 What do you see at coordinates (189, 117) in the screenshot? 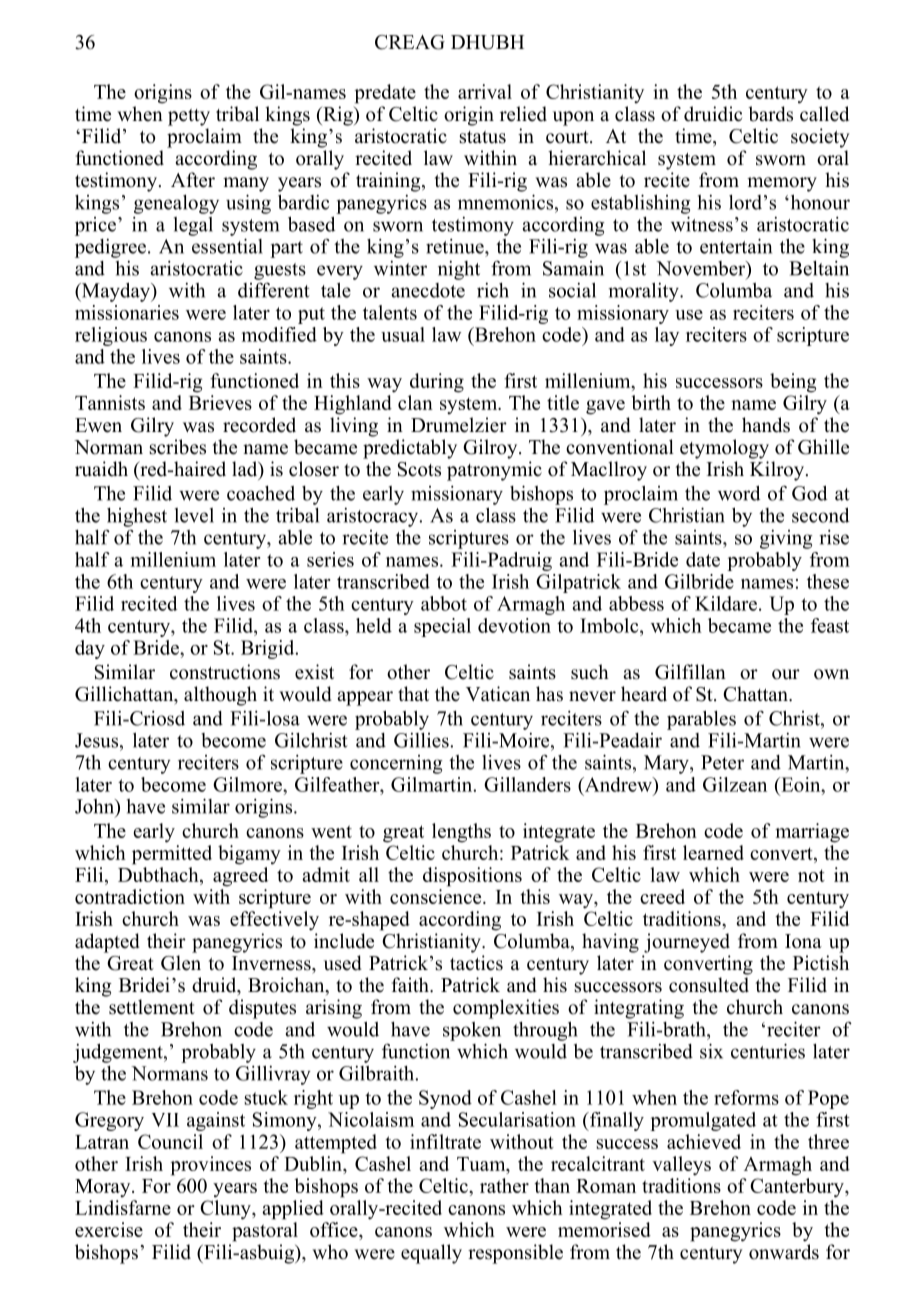
I see `petty` at bounding box center [189, 117].
